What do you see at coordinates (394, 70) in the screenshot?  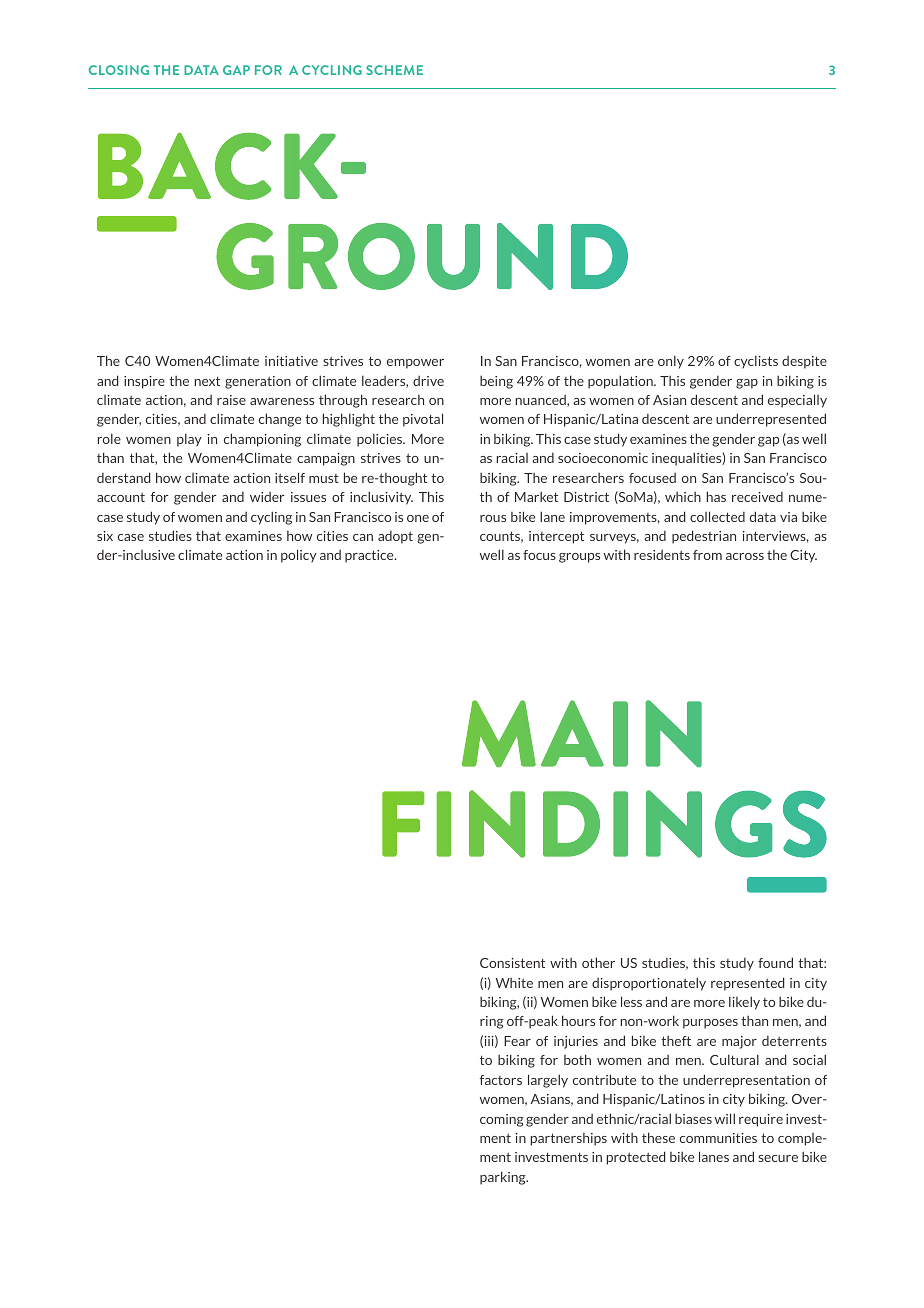 I see `SCHEME` at bounding box center [394, 70].
